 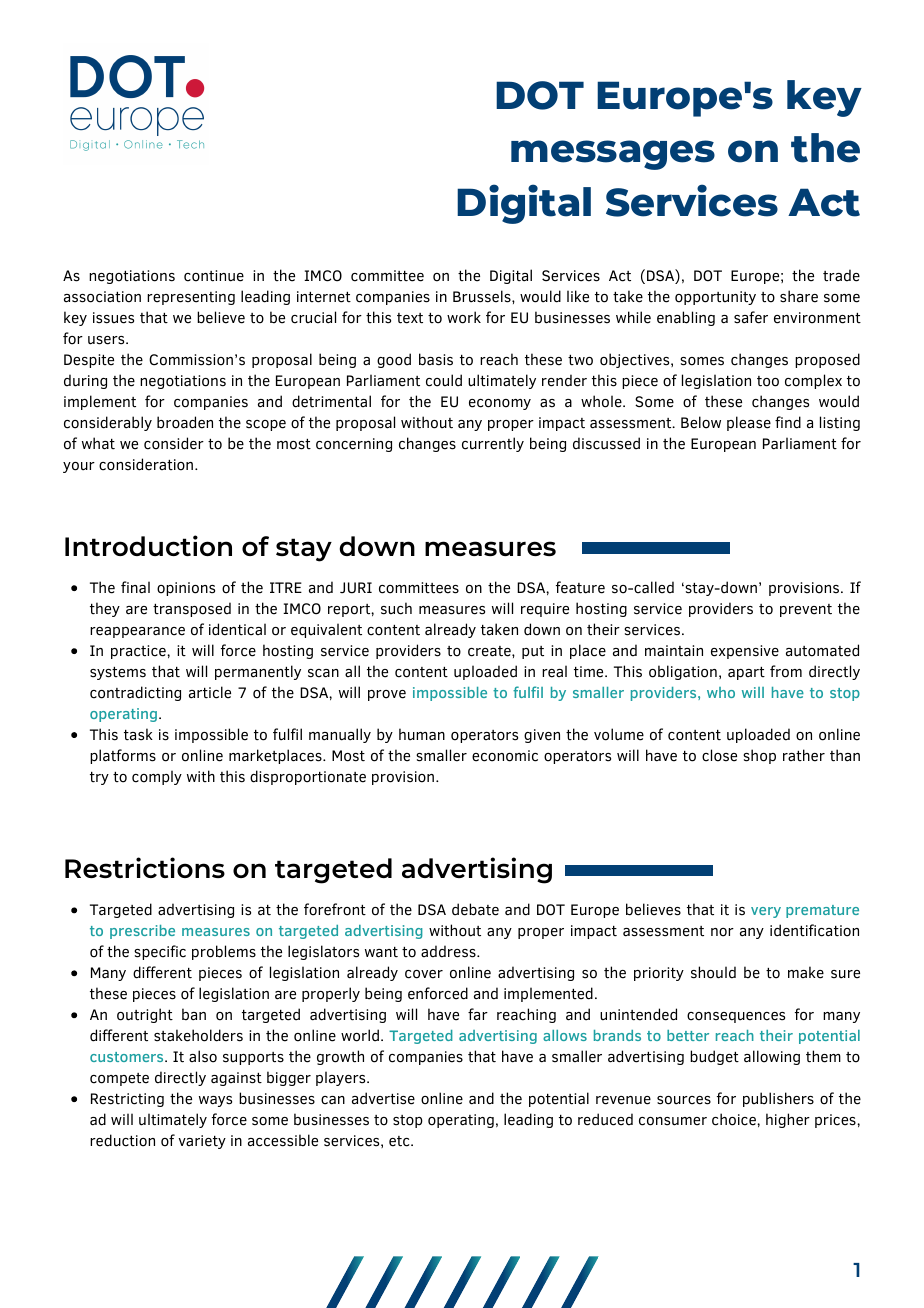 I want to click on economy, so click(x=500, y=404).
